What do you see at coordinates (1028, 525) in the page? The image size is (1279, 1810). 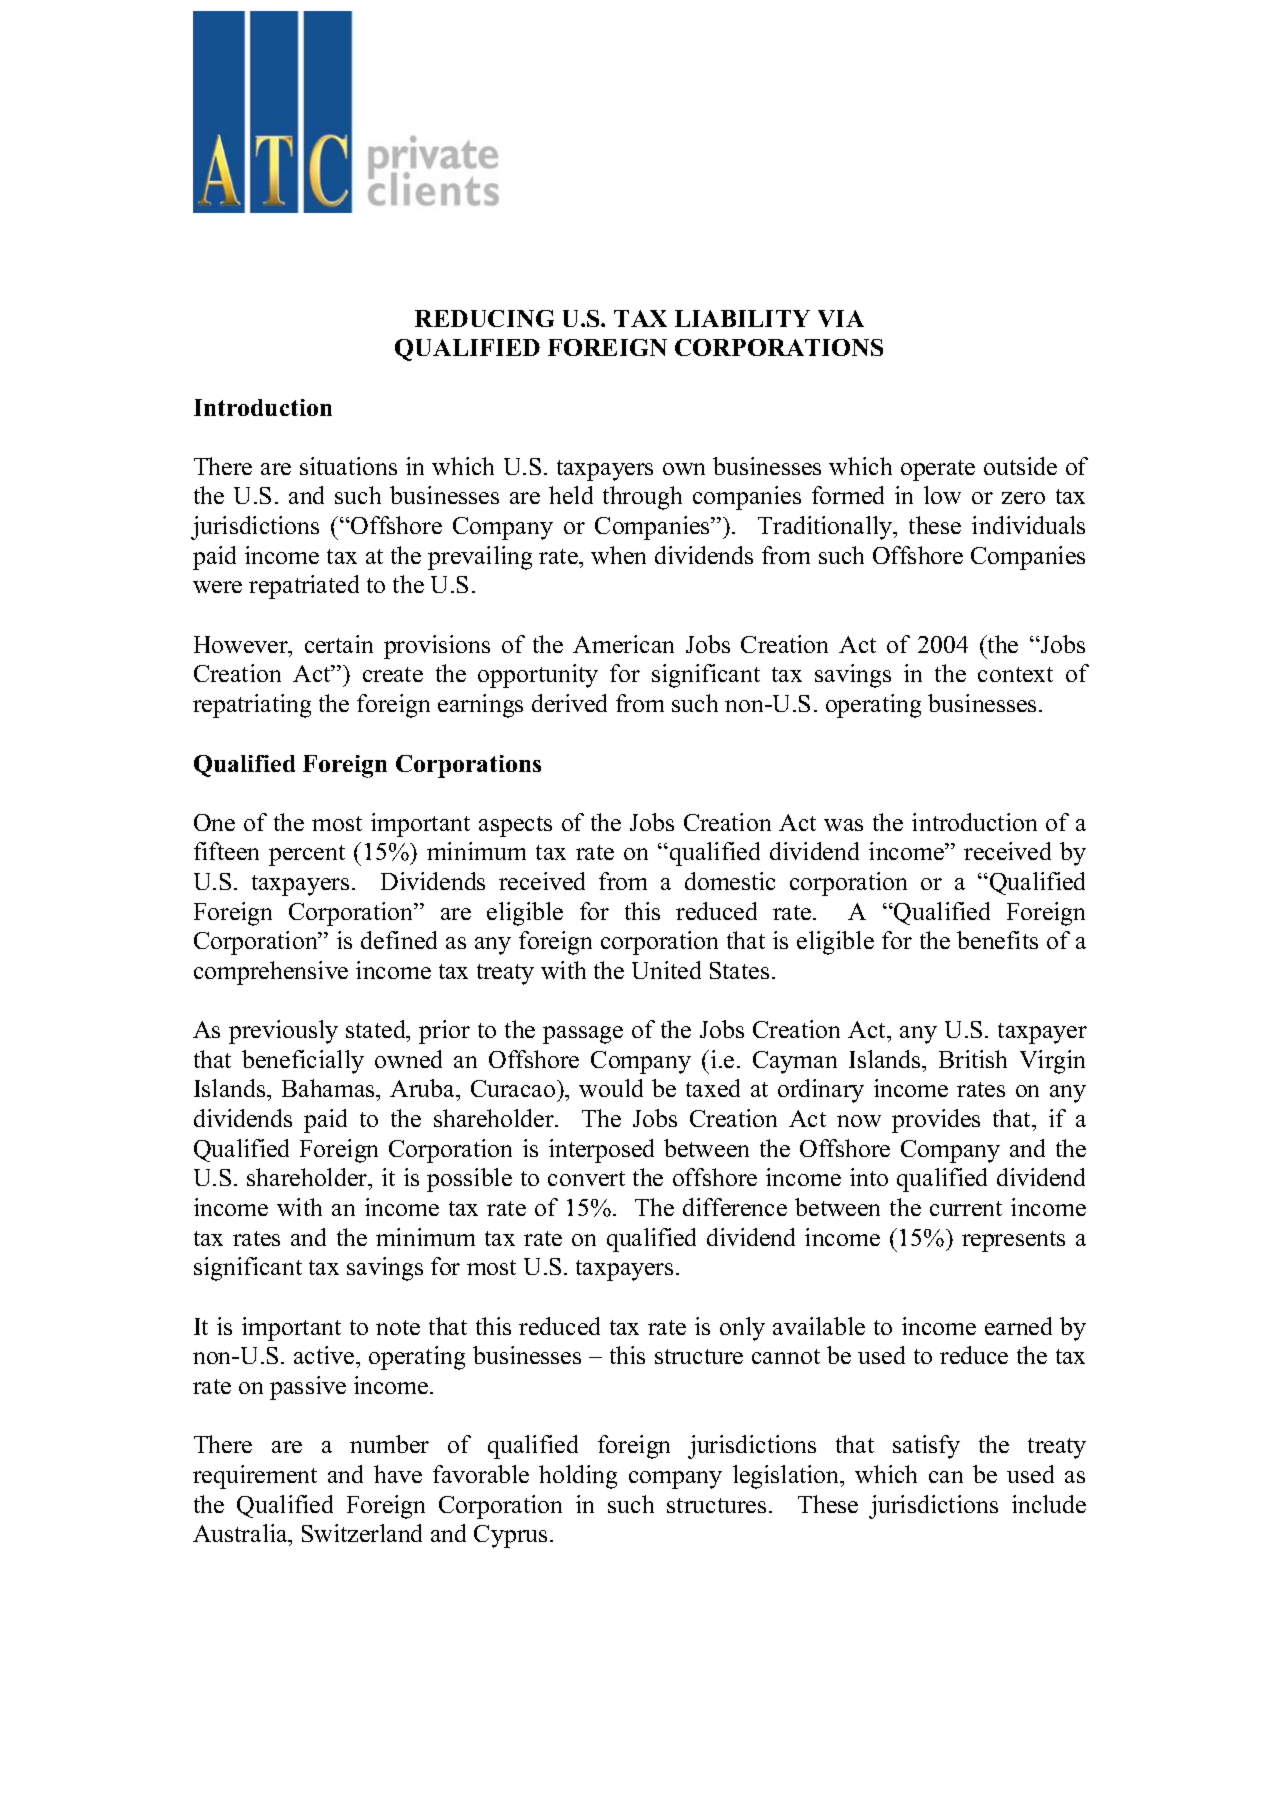 I see `individuals` at bounding box center [1028, 525].
